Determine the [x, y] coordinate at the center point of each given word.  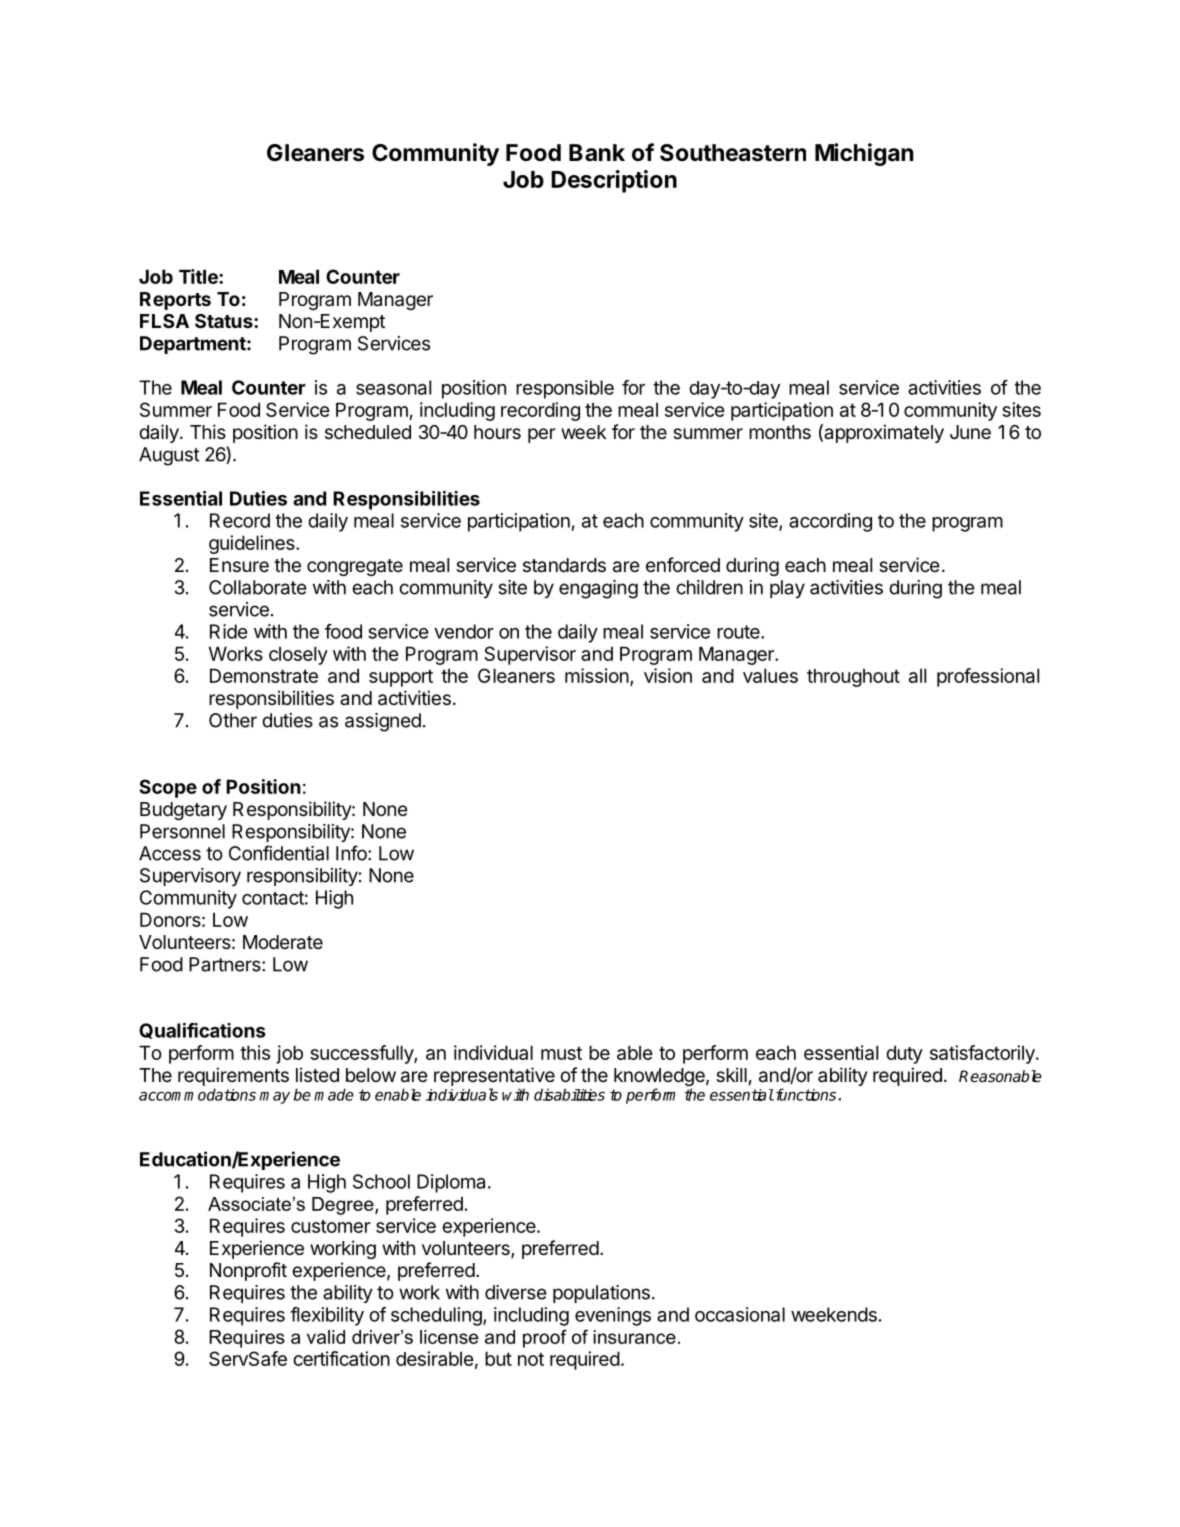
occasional [740, 1314]
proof [545, 1339]
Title [199, 276]
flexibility [327, 1316]
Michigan [864, 154]
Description [614, 181]
